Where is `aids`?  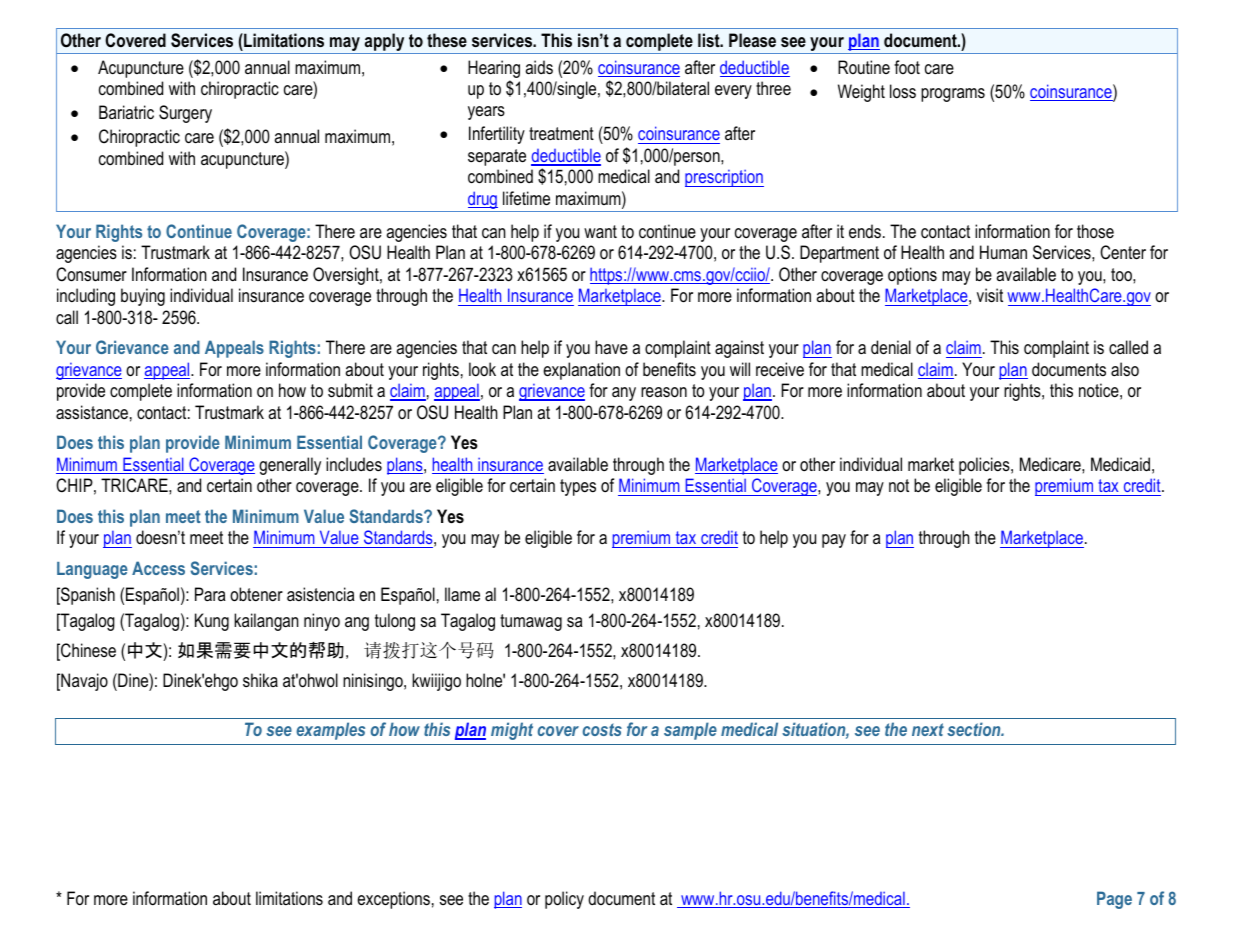
aids is located at coordinates (539, 67).
